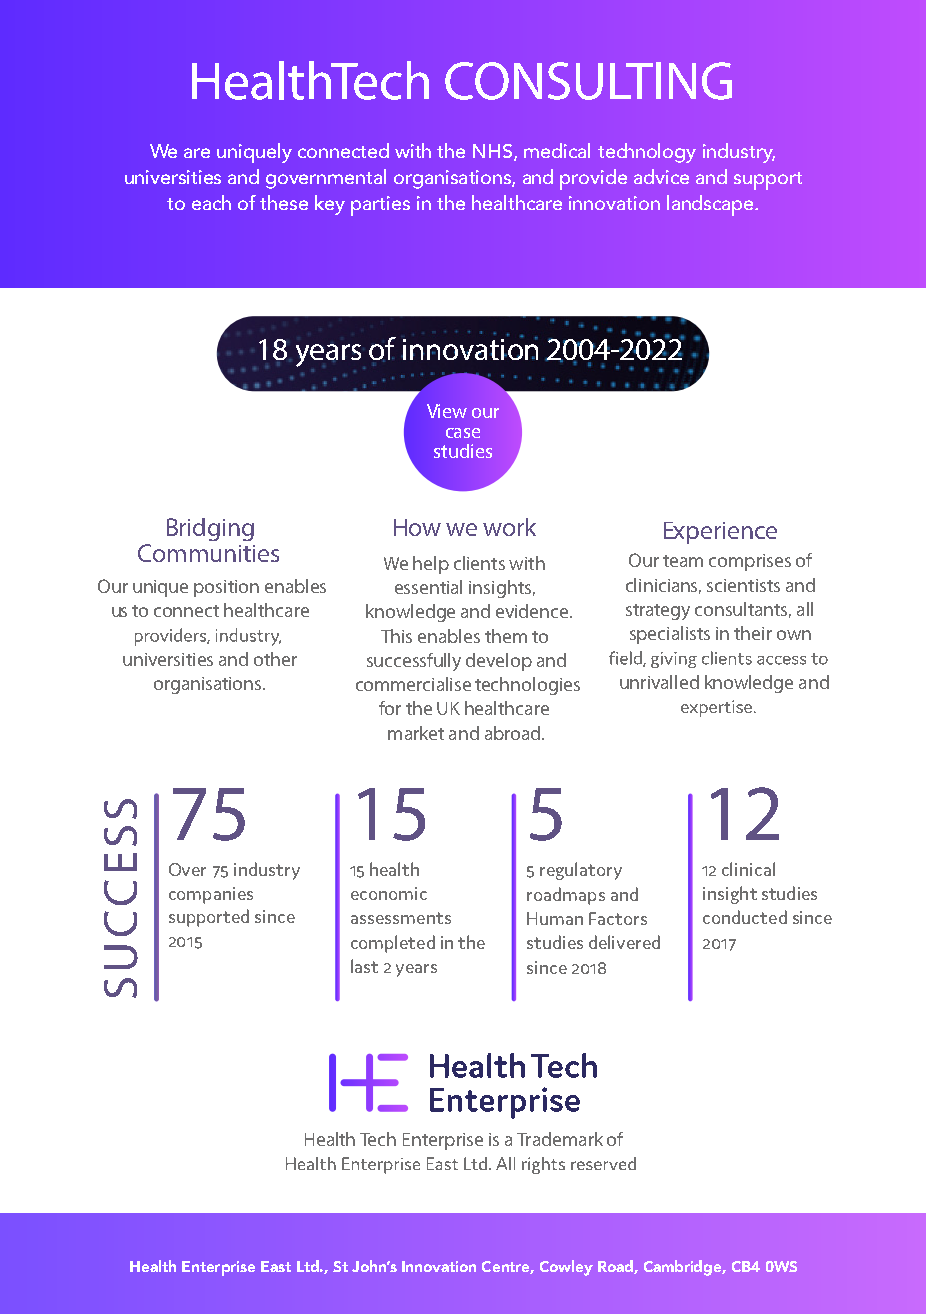 This image has width=926, height=1314. Describe the element at coordinates (463, 433) in the image. I see `case` at that location.
